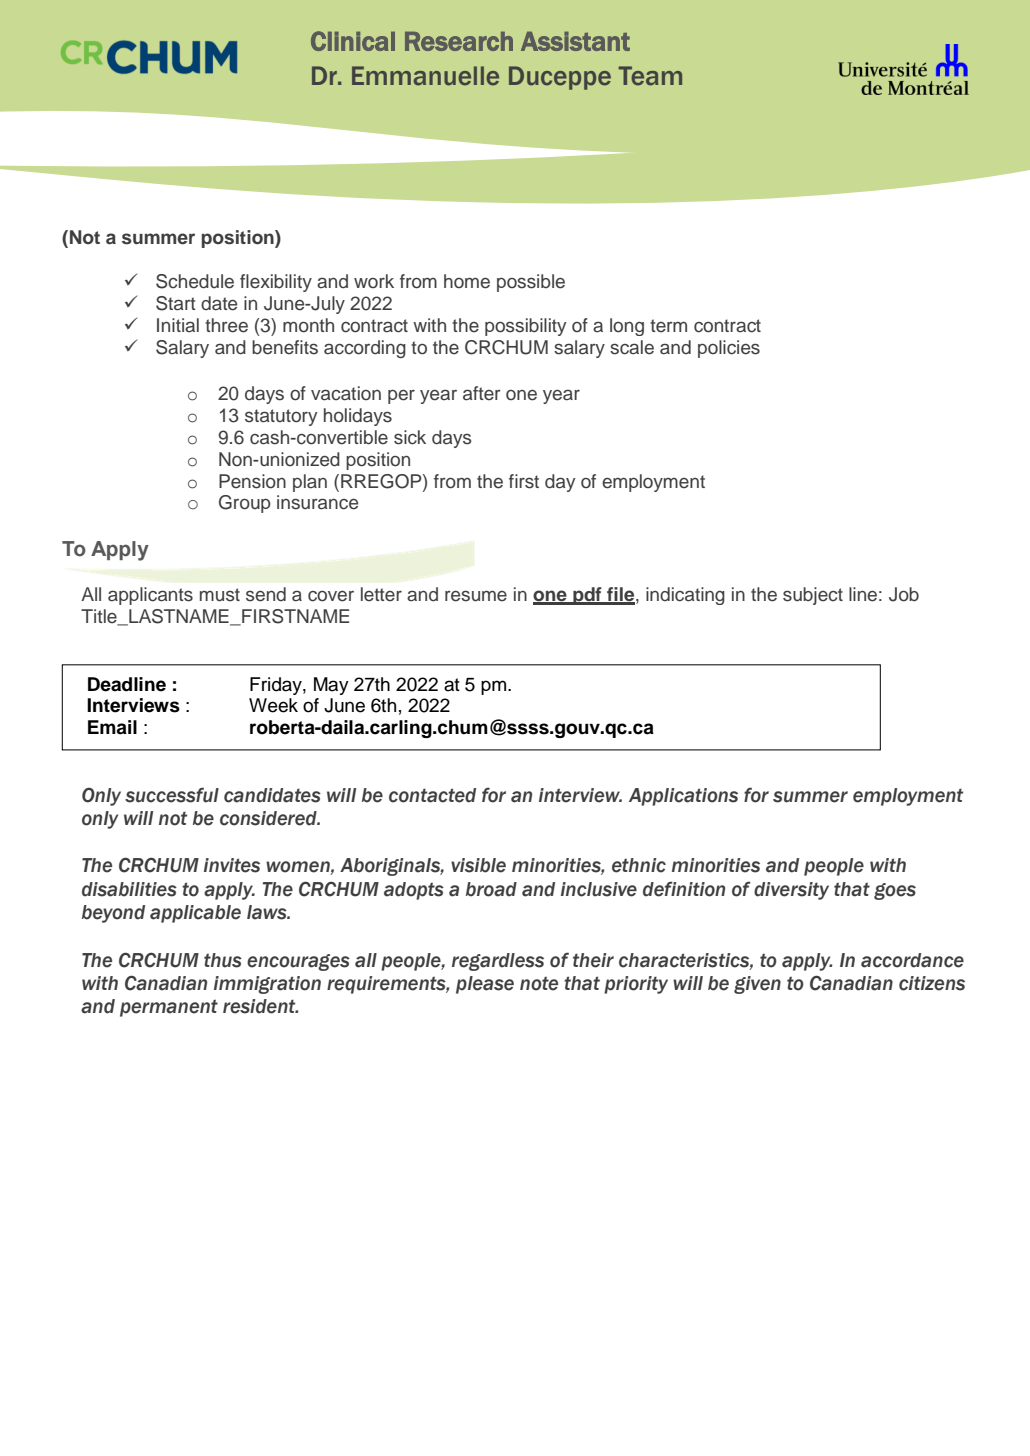 This screenshot has height=1456, width=1030. I want to click on Assistant, so click(575, 41).
